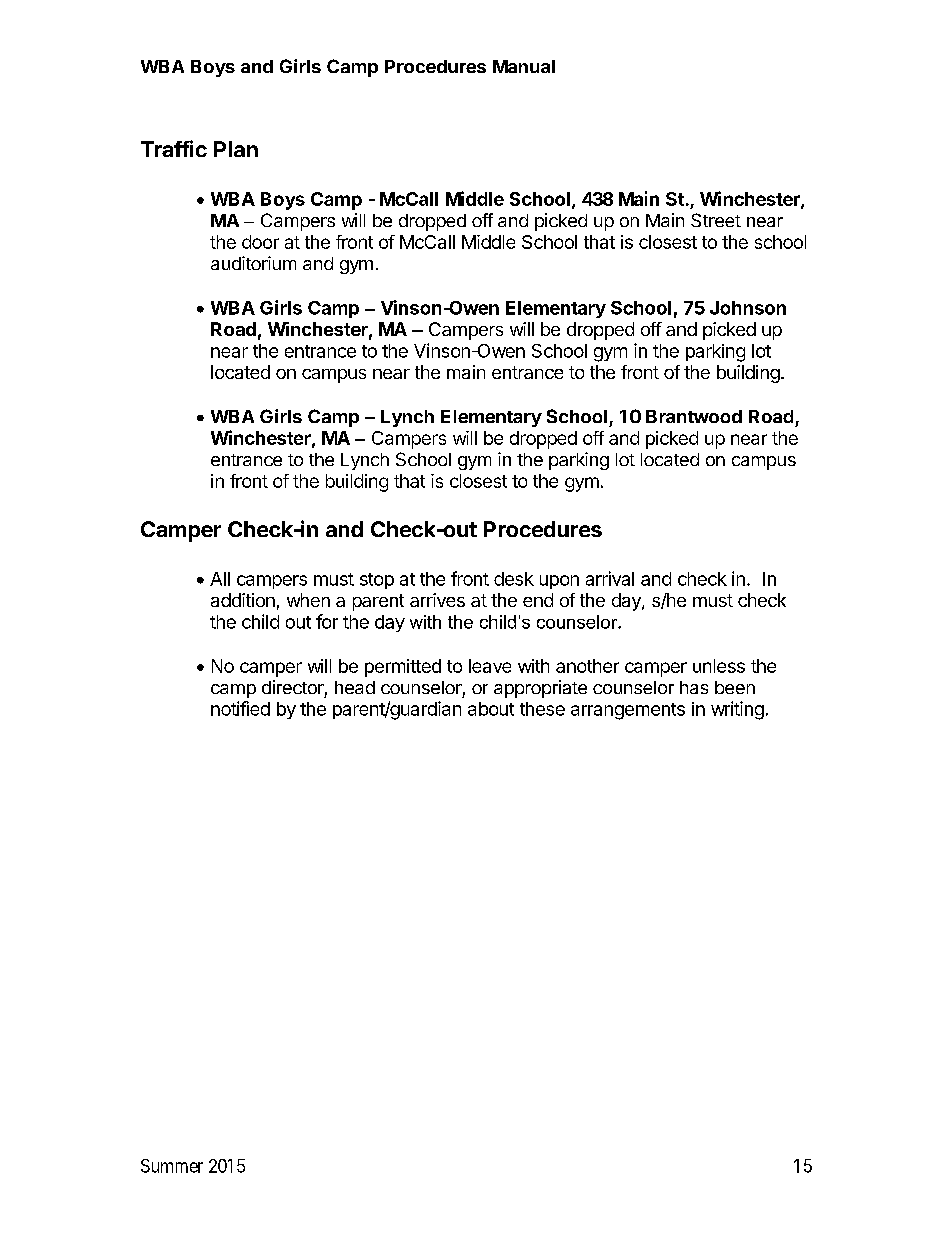 Image resolution: width=952 pixels, height=1233 pixels. I want to click on Summer, so click(172, 1166).
